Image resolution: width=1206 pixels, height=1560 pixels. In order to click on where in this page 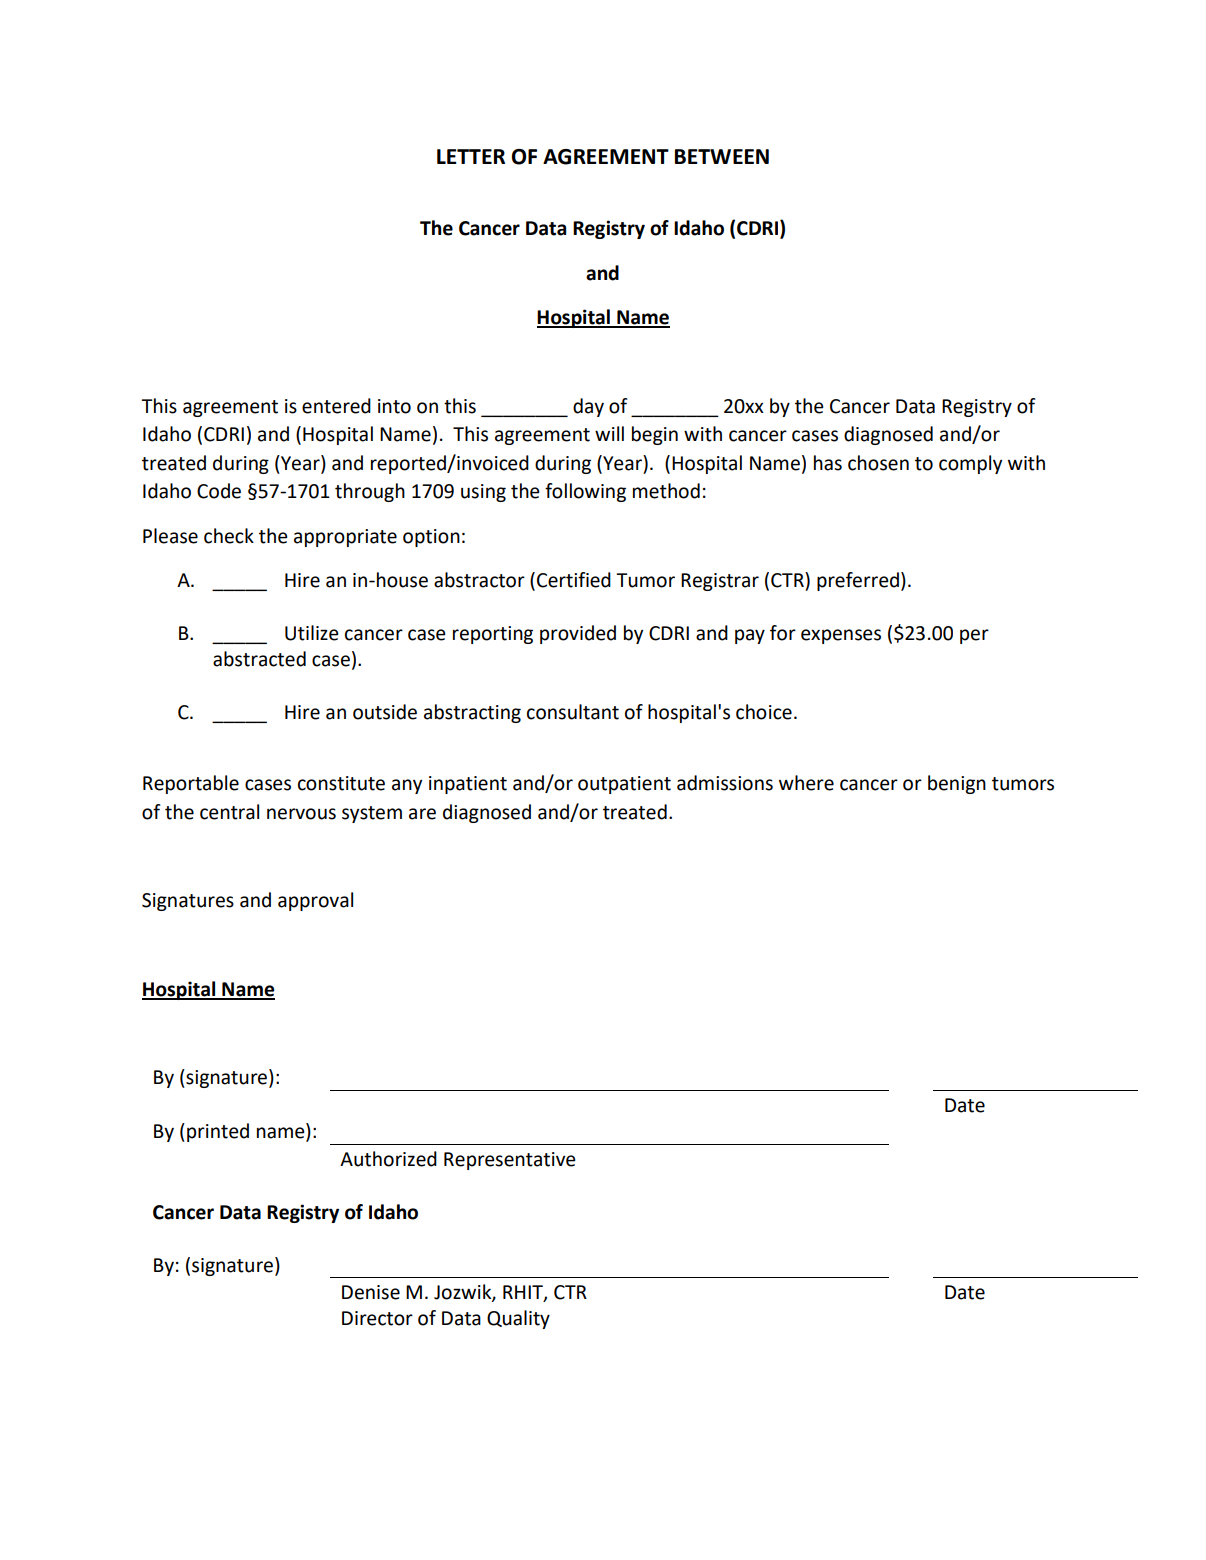, I will do `click(806, 783)`.
